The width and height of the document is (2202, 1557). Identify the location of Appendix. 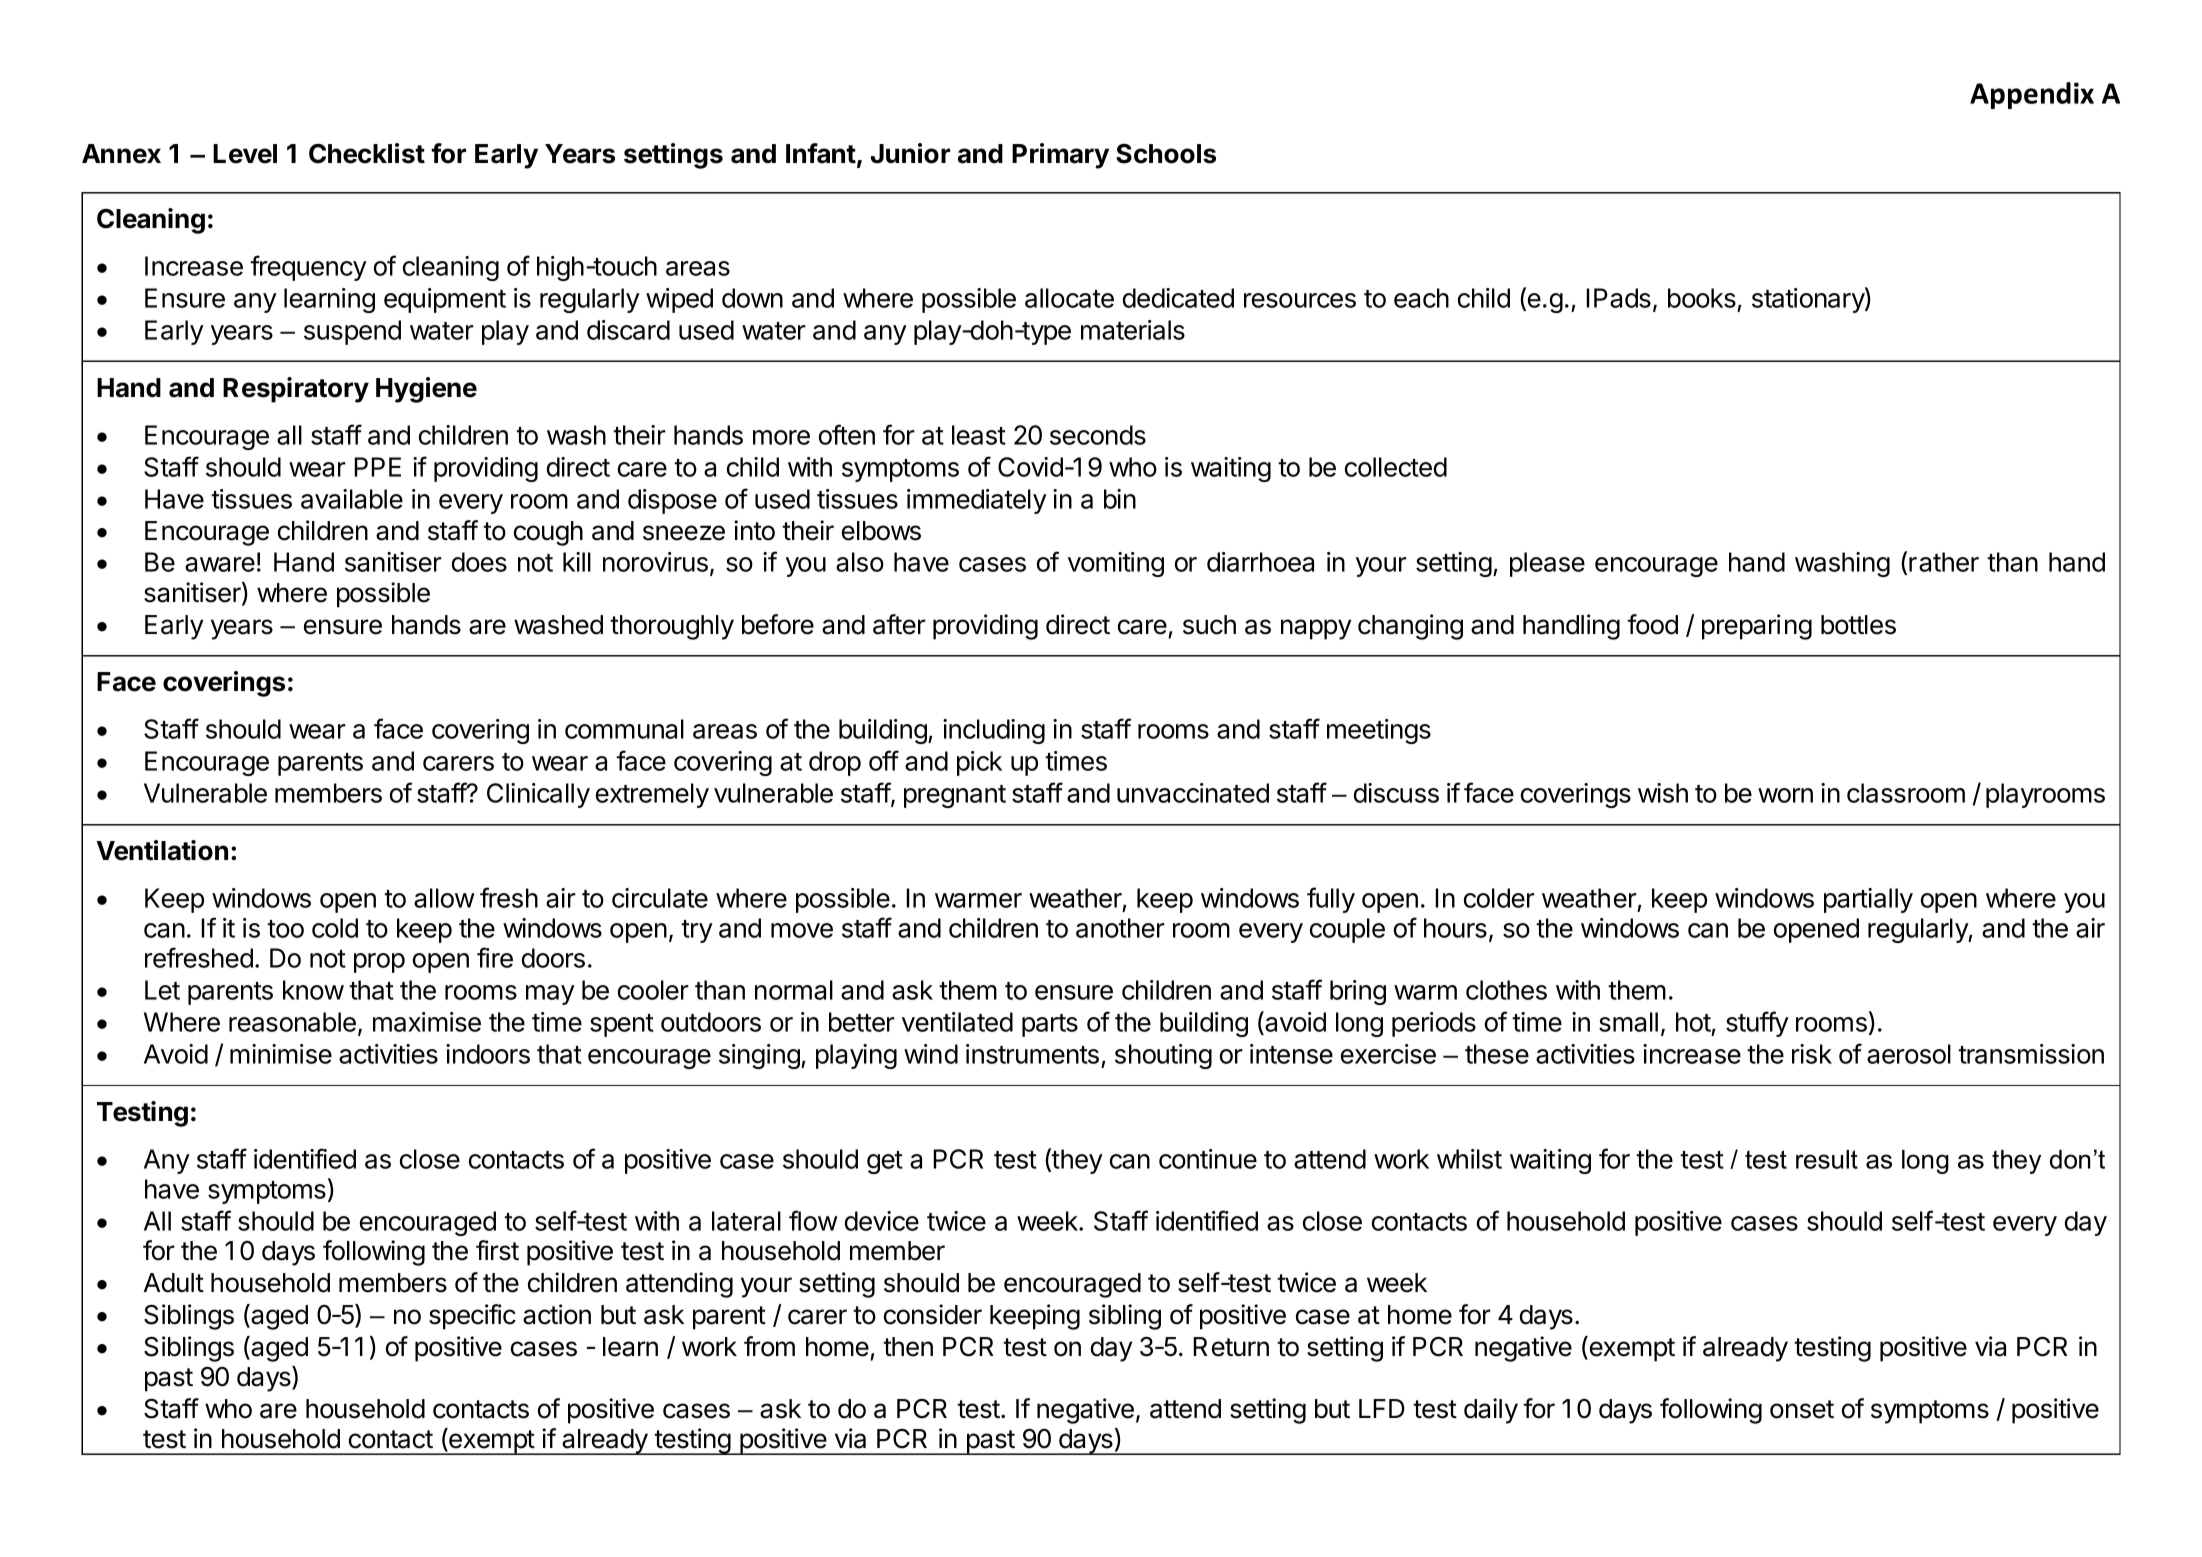
(2032, 95).
